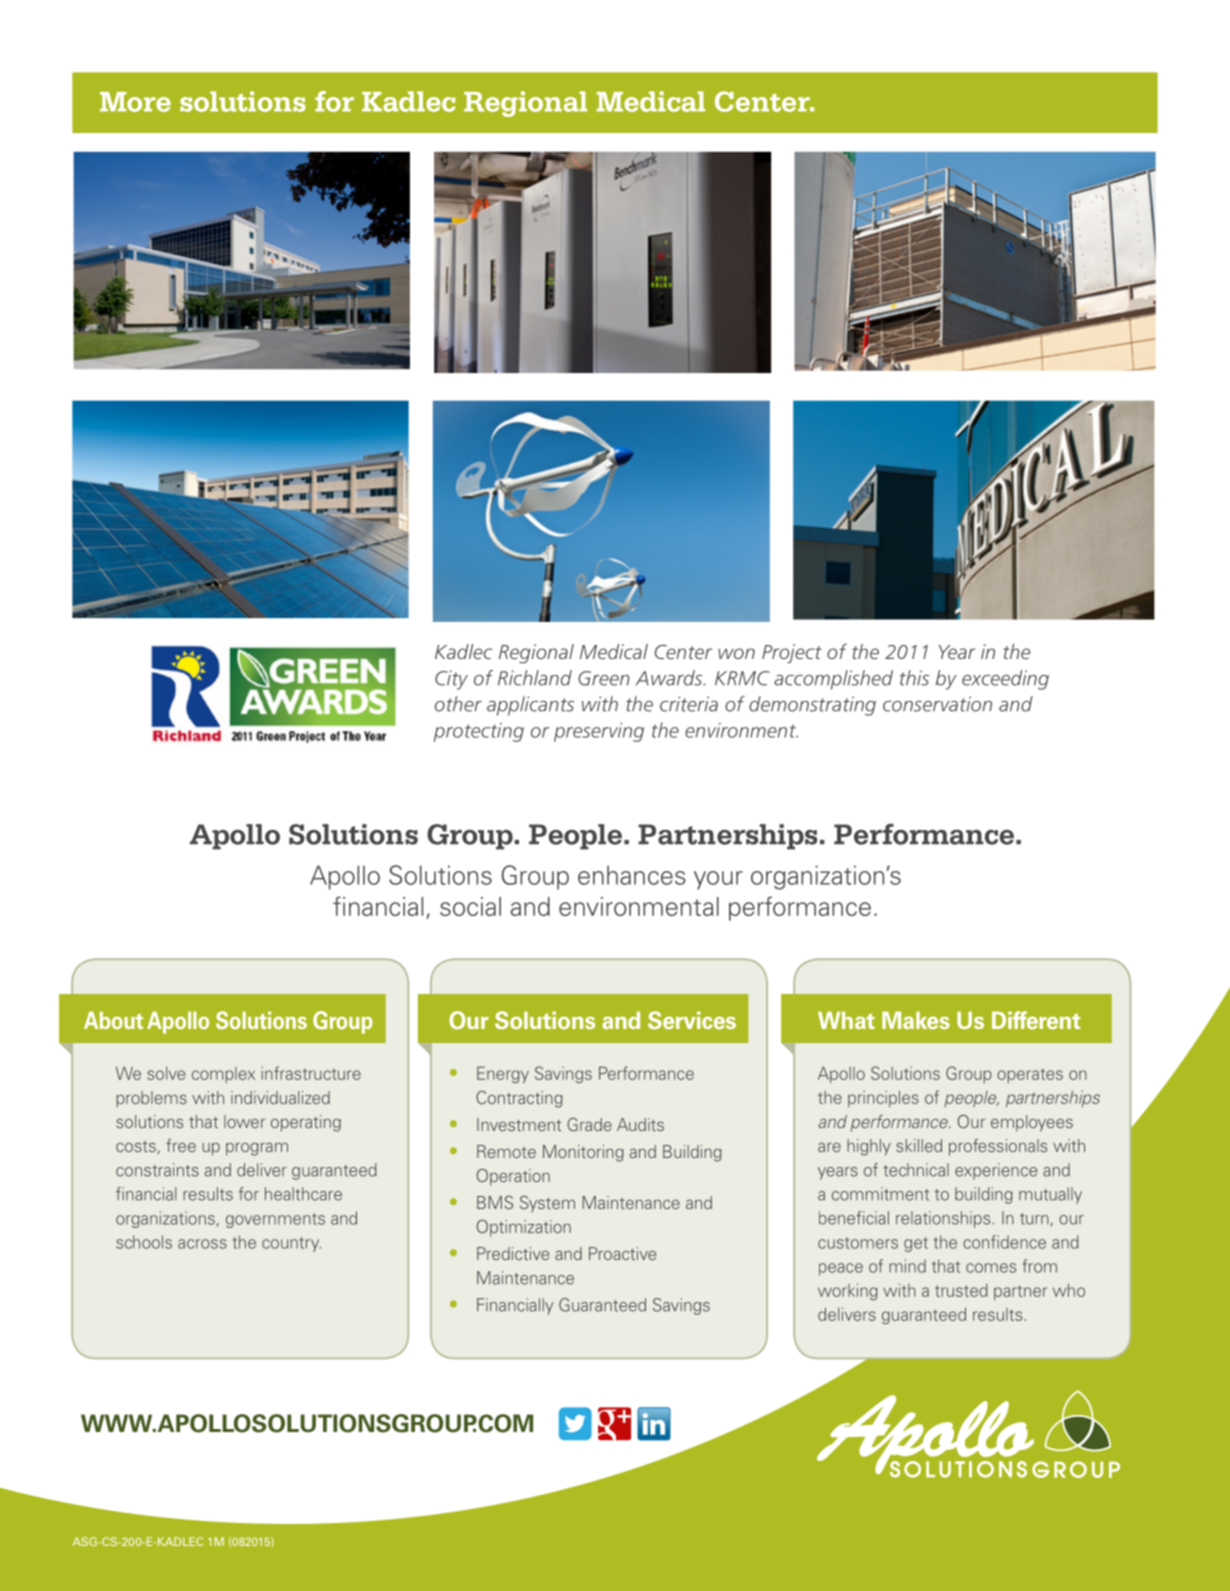  I want to click on Proactive, so click(622, 1253).
